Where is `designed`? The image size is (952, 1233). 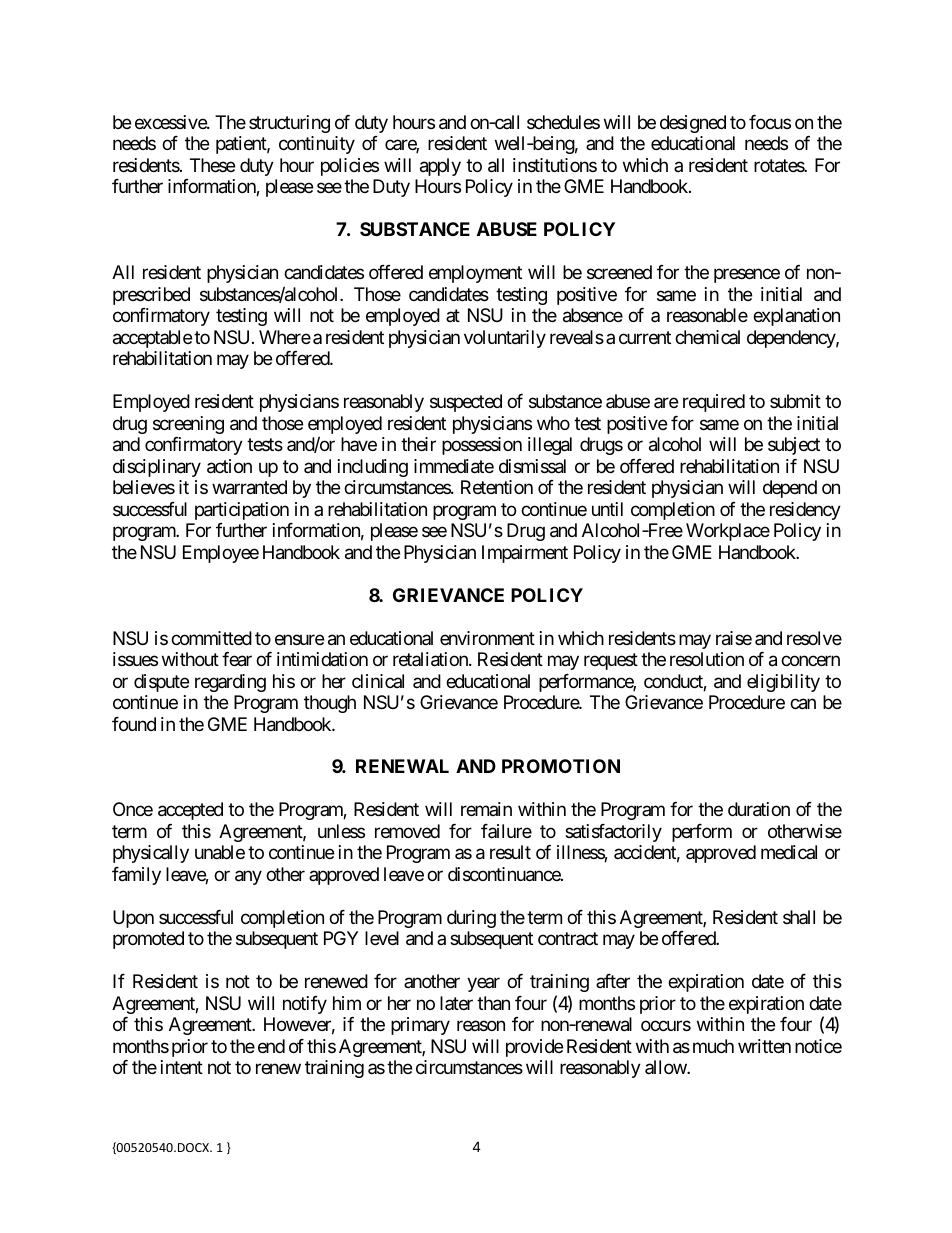
designed is located at coordinates (693, 124).
